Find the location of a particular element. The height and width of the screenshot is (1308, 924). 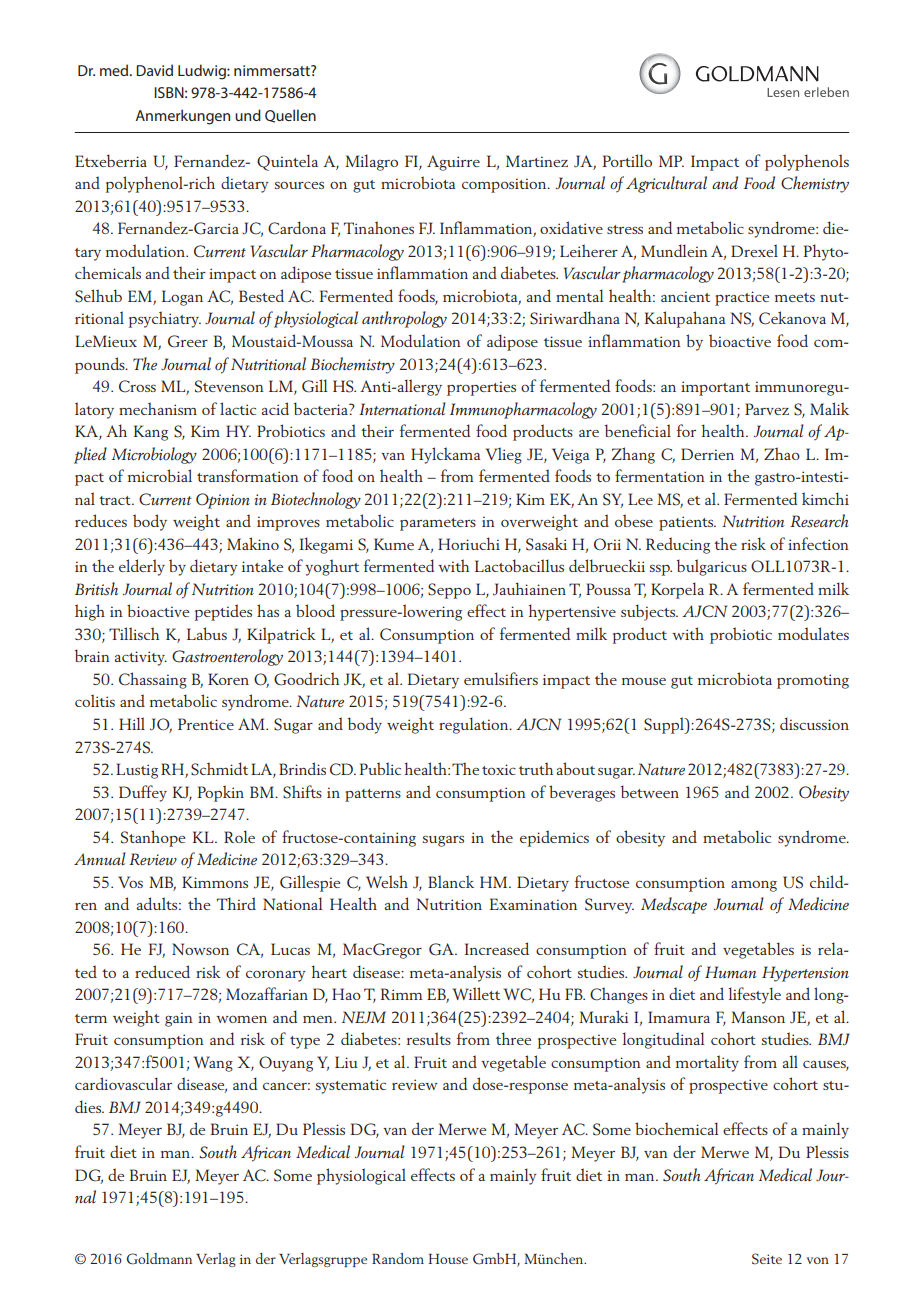

Agricultural is located at coordinates (666, 184).
